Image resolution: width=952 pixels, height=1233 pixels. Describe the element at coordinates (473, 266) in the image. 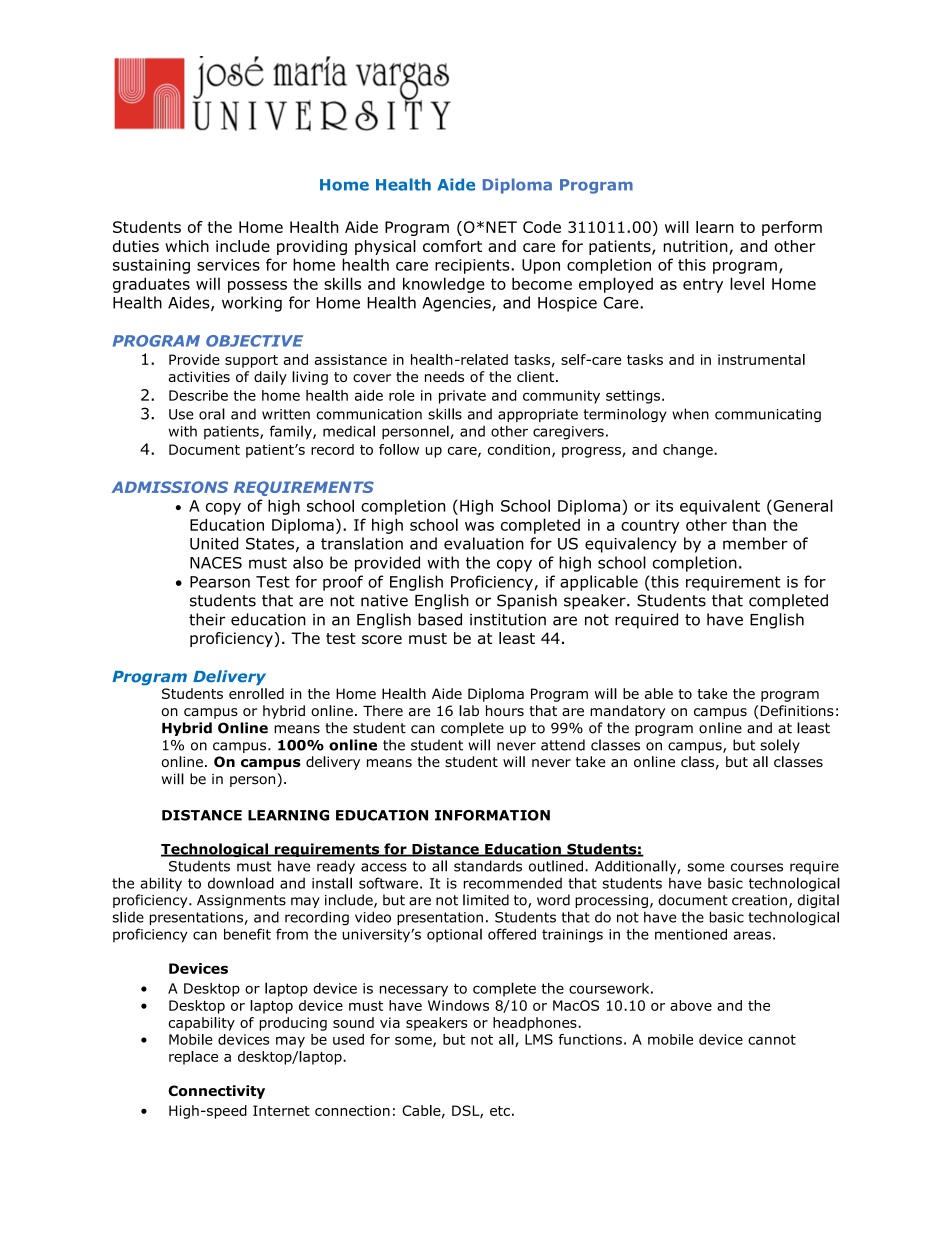

I see `recipients` at that location.
